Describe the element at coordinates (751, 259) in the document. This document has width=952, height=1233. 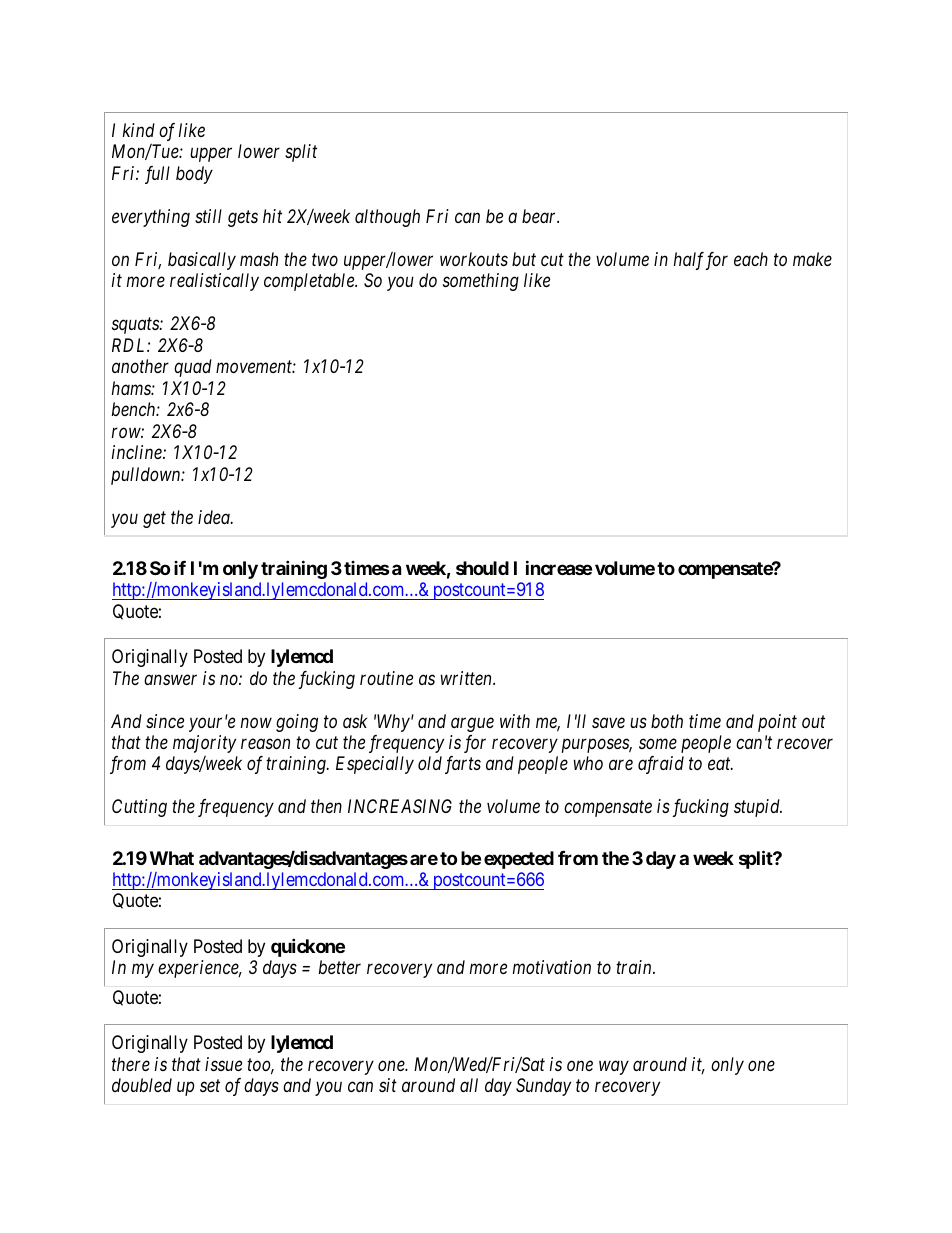
I see `each` at that location.
